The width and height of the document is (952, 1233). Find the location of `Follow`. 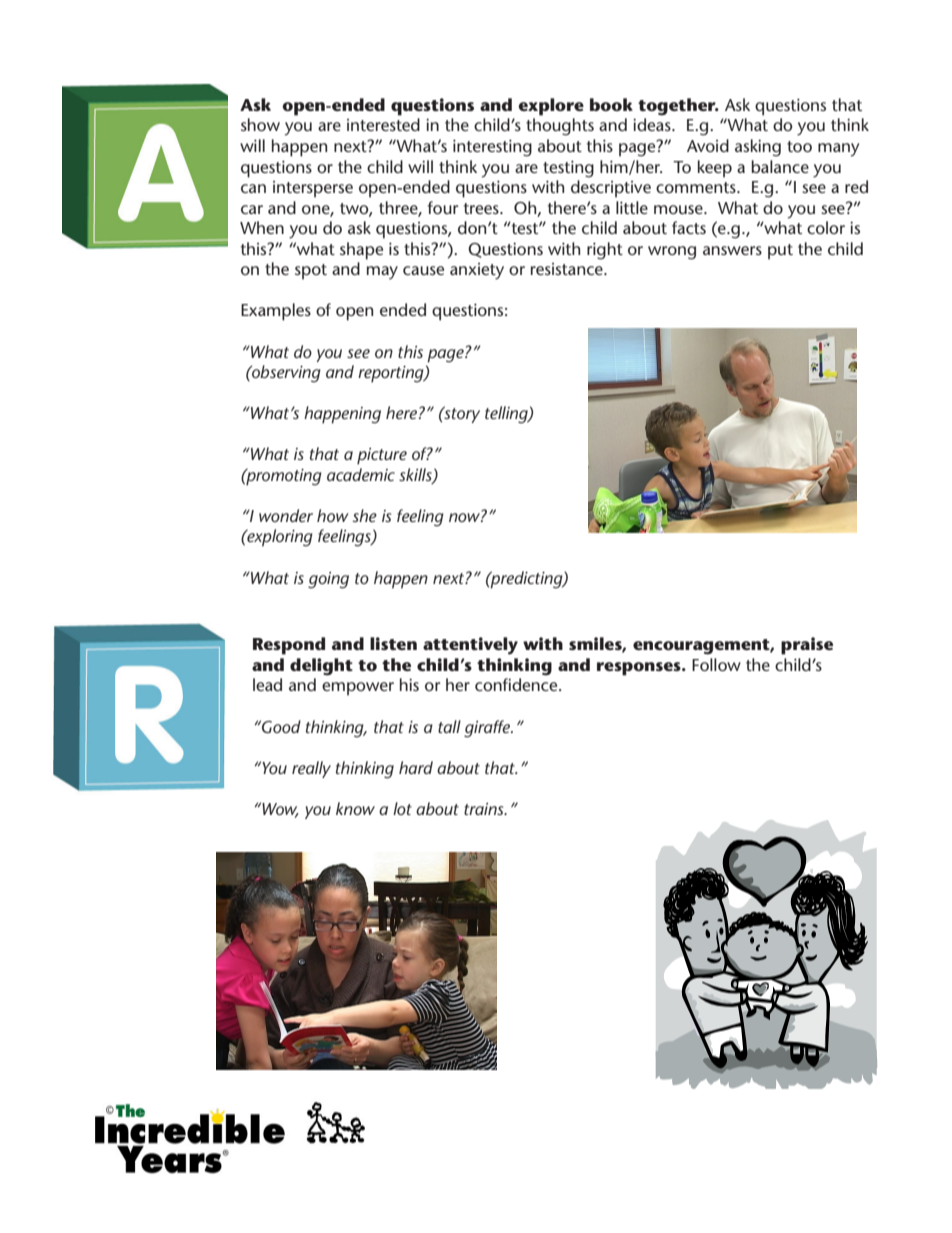

Follow is located at coordinates (716, 664).
